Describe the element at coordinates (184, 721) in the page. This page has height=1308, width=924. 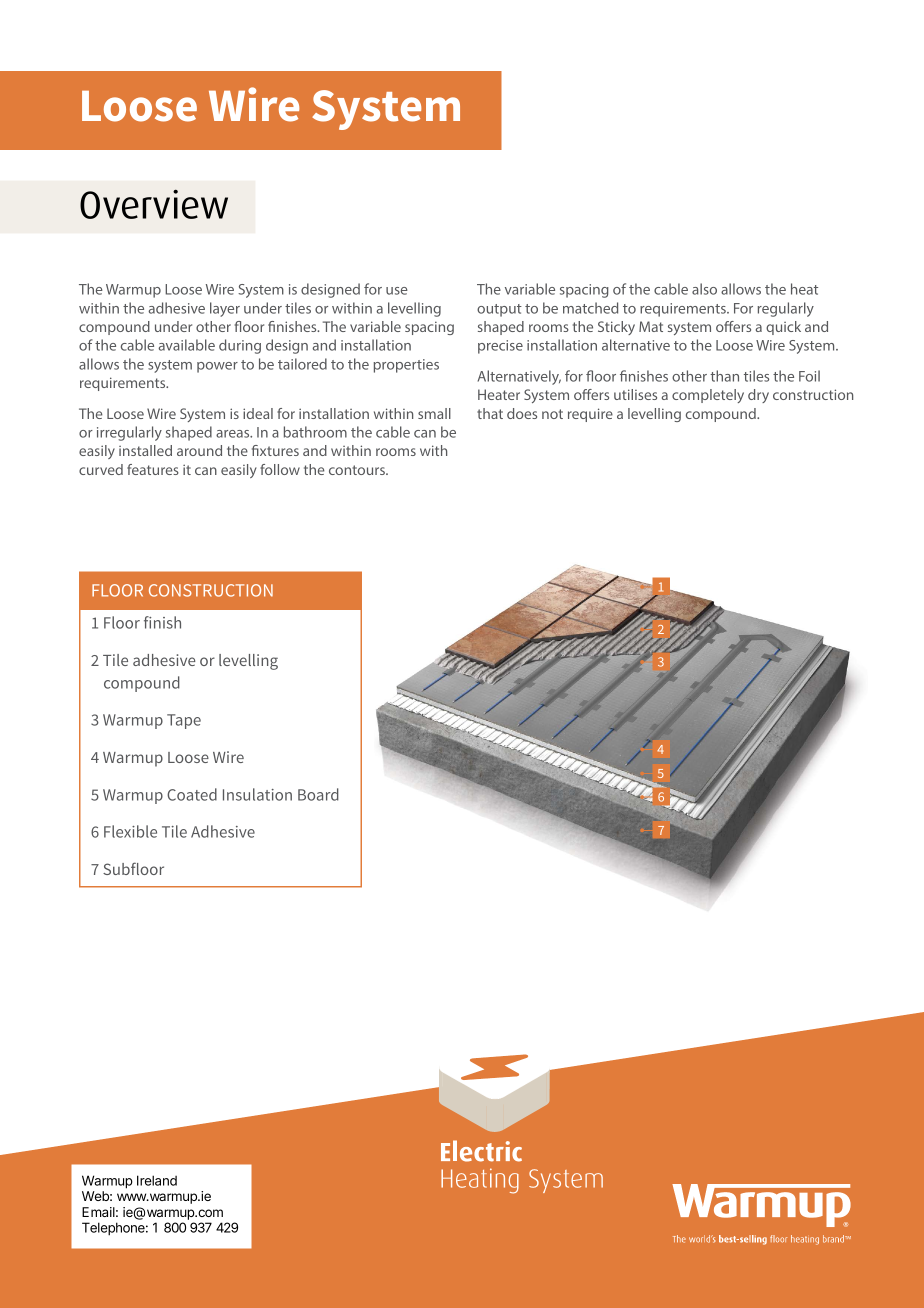
I see `Tape` at that location.
